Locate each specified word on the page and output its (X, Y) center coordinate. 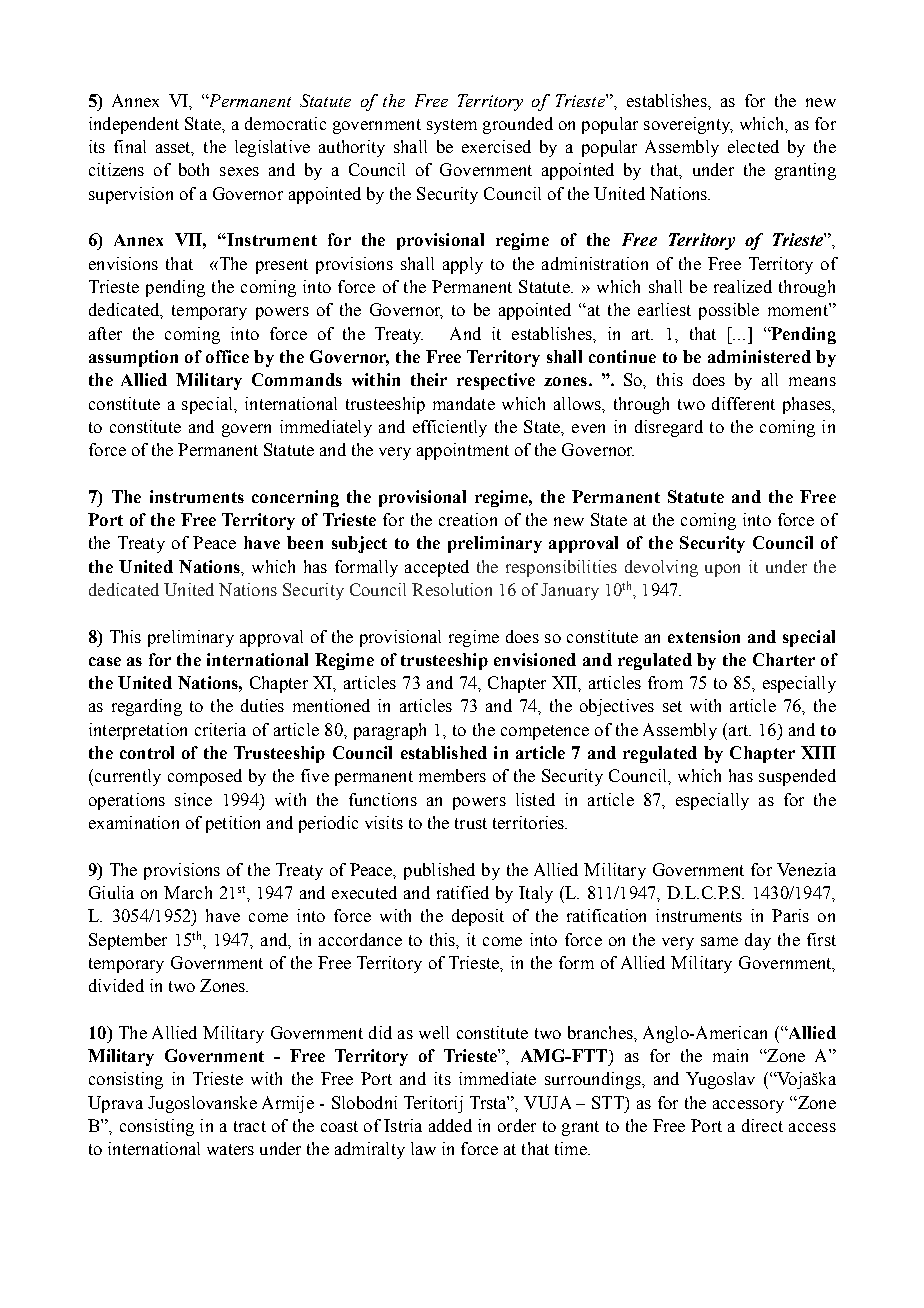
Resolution (452, 589)
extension (704, 636)
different (743, 403)
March (188, 892)
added (450, 1125)
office (227, 356)
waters (230, 1149)
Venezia (806, 869)
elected (753, 146)
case (105, 661)
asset (175, 149)
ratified (463, 892)
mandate (464, 403)
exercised (496, 146)
